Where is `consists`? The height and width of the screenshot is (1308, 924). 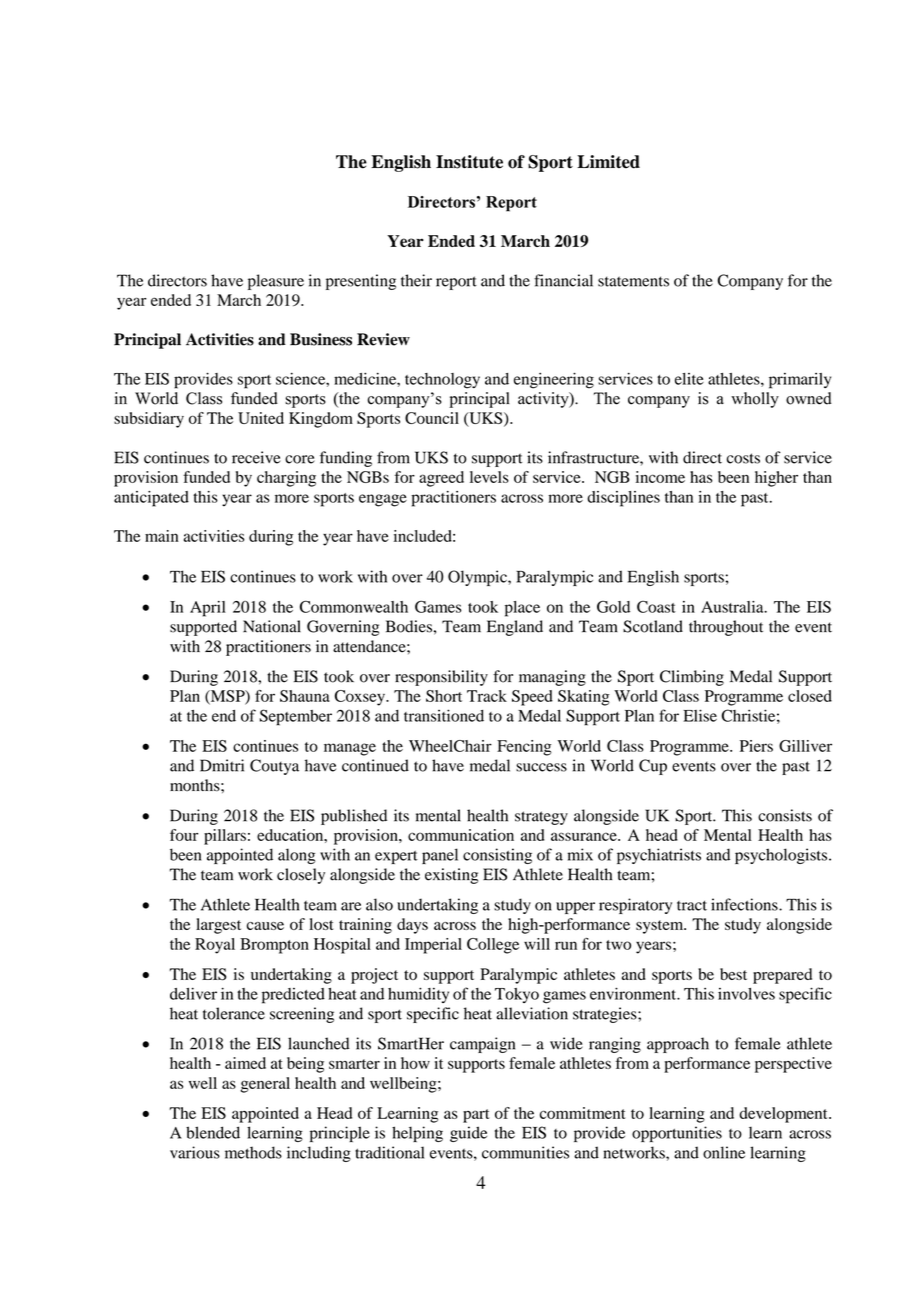
consists is located at coordinates (785, 815).
